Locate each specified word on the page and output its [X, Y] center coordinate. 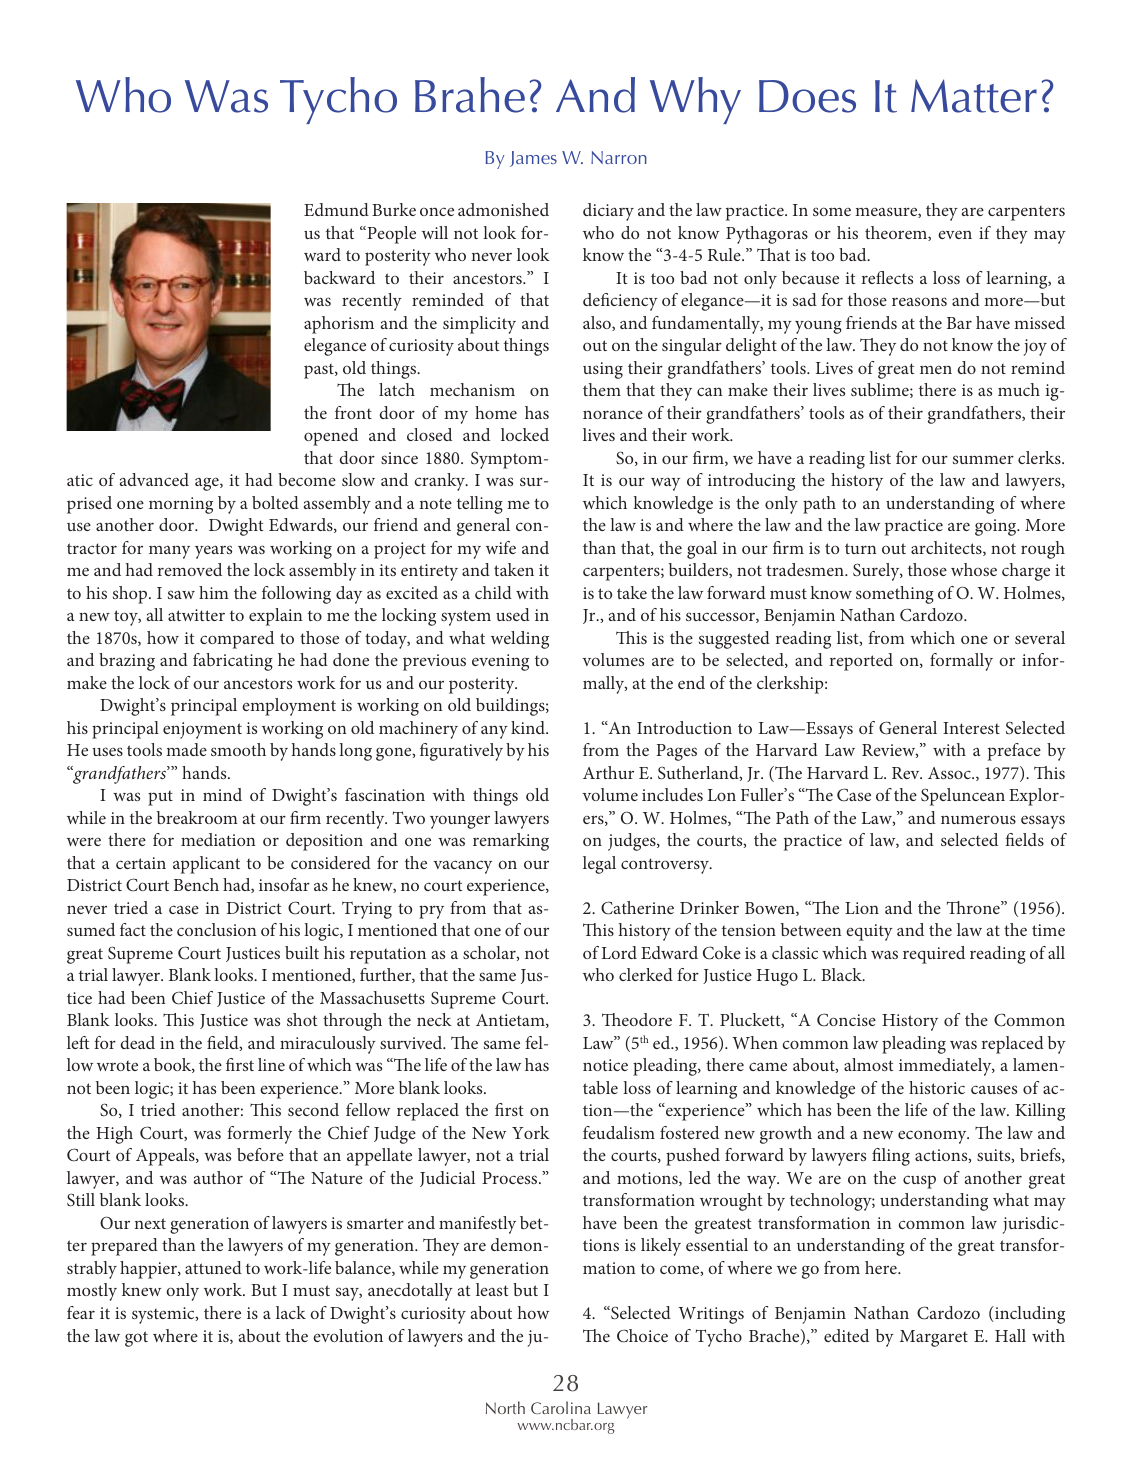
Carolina [561, 1407]
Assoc [950, 773]
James [533, 159]
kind [529, 727]
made [186, 749]
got [136, 1339]
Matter [974, 96]
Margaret [934, 1338]
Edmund [336, 209]
